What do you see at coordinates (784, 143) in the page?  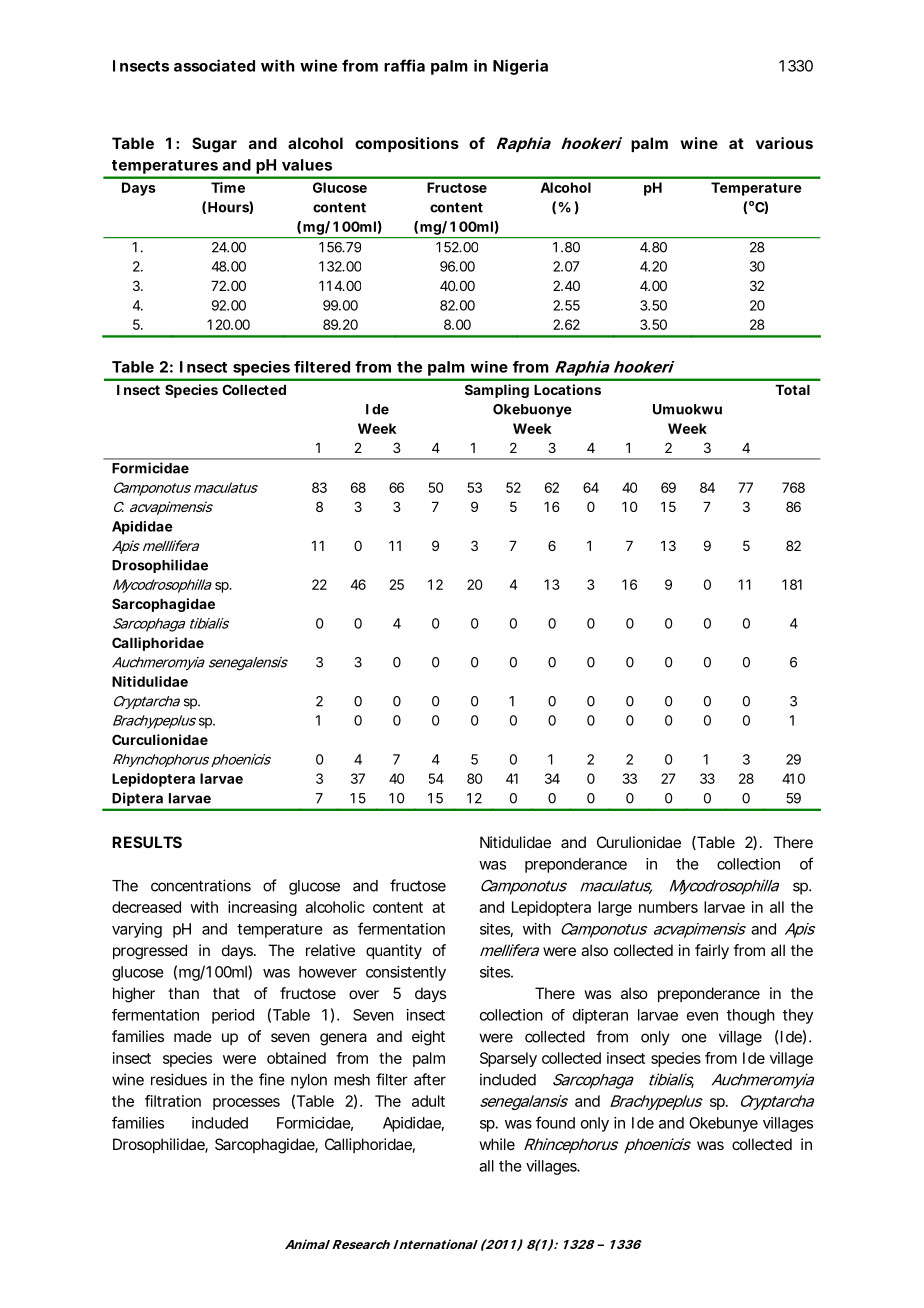 I see `various` at bounding box center [784, 143].
